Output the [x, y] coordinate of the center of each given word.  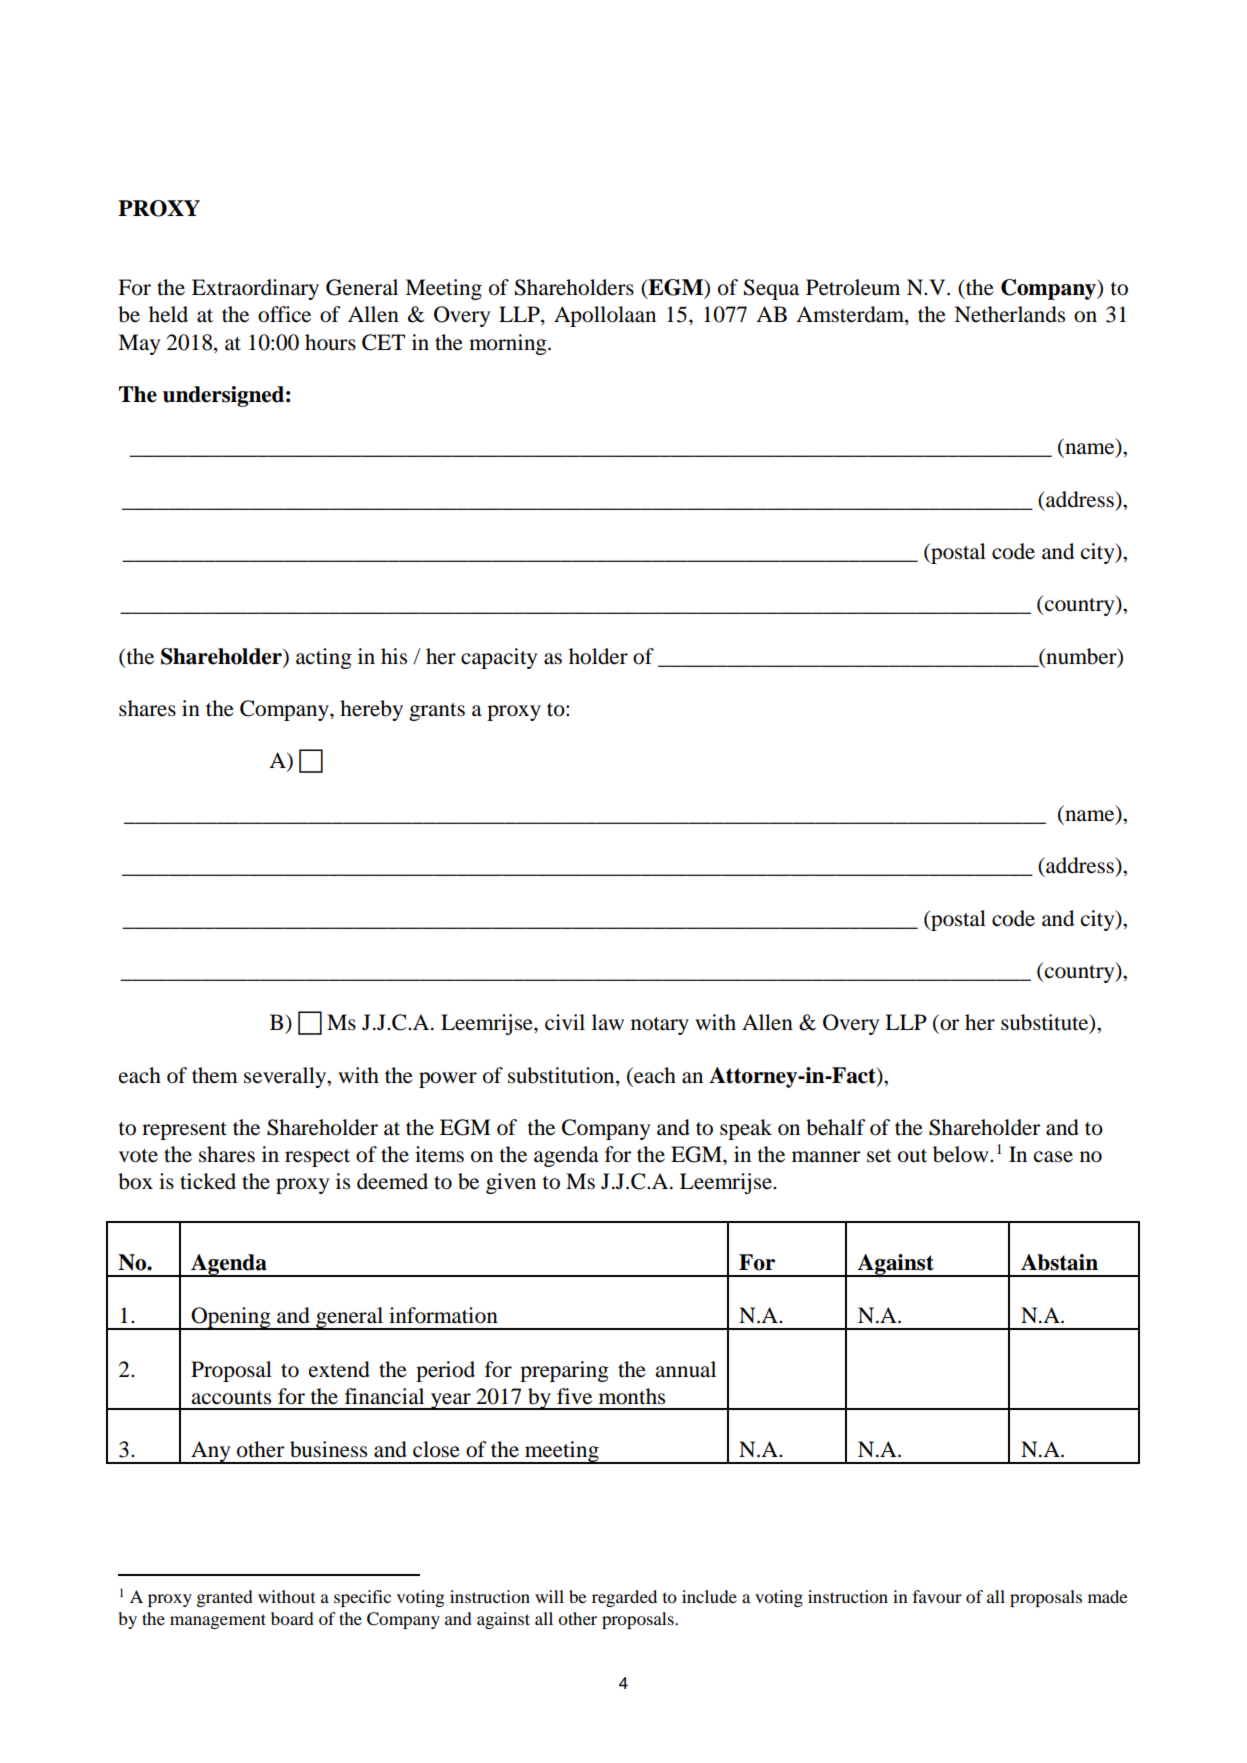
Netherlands [1009, 314]
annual [685, 1369]
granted [225, 1598]
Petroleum [853, 287]
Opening [231, 1318]
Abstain [1059, 1262]
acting [324, 658]
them [215, 1075]
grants [437, 712]
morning [509, 344]
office [284, 314]
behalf [836, 1127]
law [608, 1022]
